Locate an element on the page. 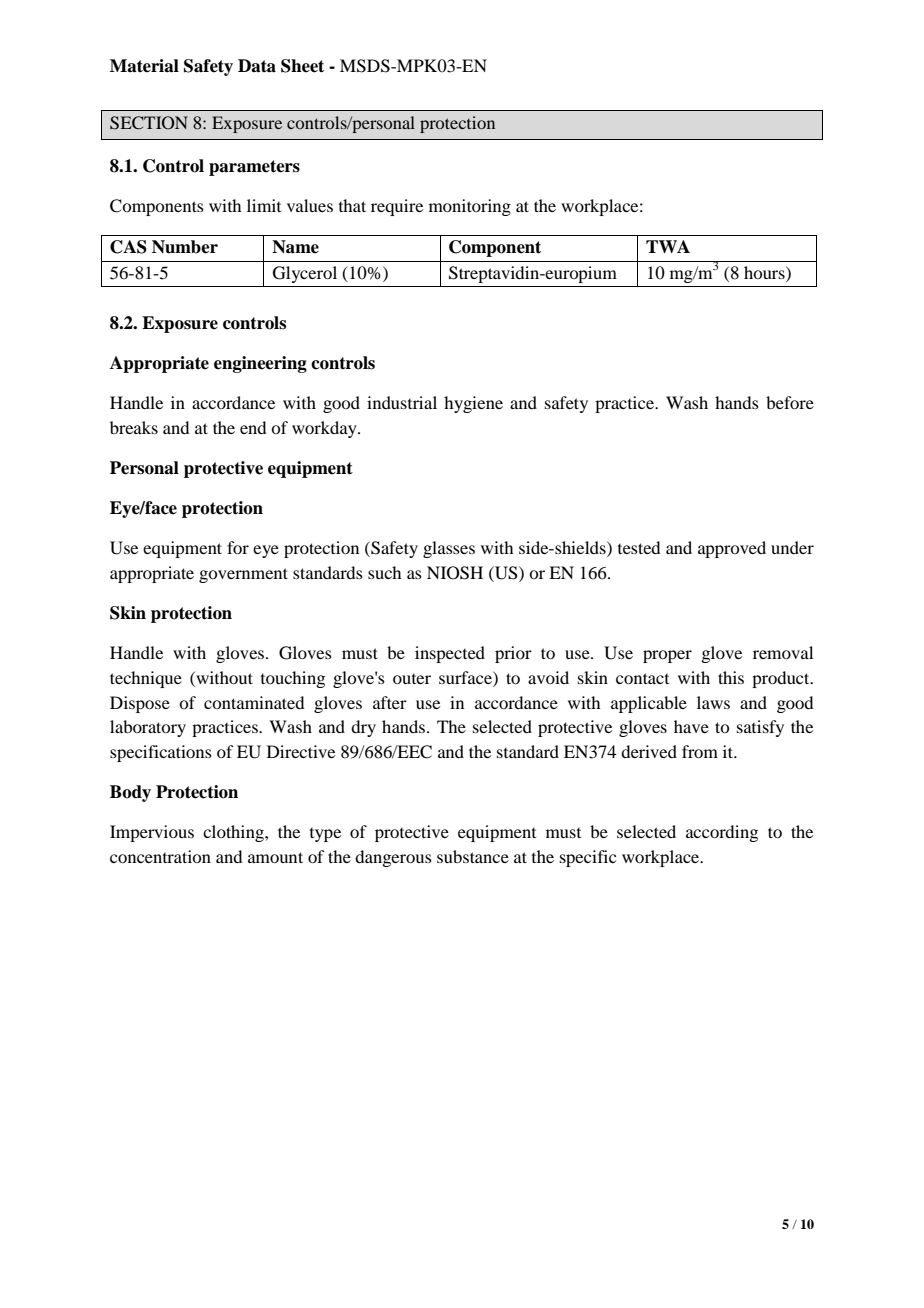 The width and height of the page is (924, 1308). hygiene is located at coordinates (473, 404).
